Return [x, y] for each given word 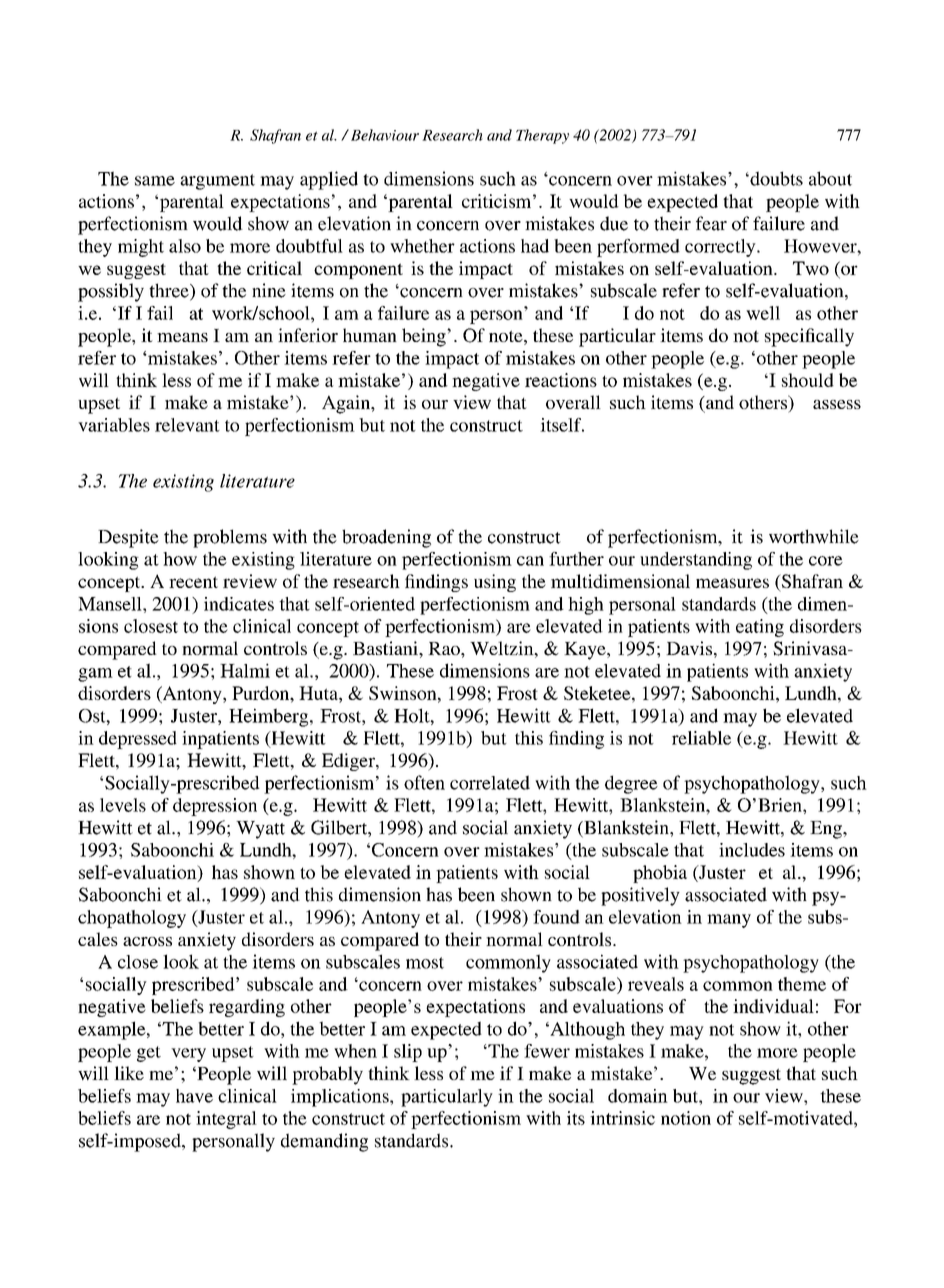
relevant [187, 425]
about [830, 178]
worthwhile [814, 536]
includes [752, 850]
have [194, 1096]
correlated [490, 782]
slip [408, 1053]
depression [215, 807]
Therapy [542, 136]
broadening [386, 538]
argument [217, 182]
